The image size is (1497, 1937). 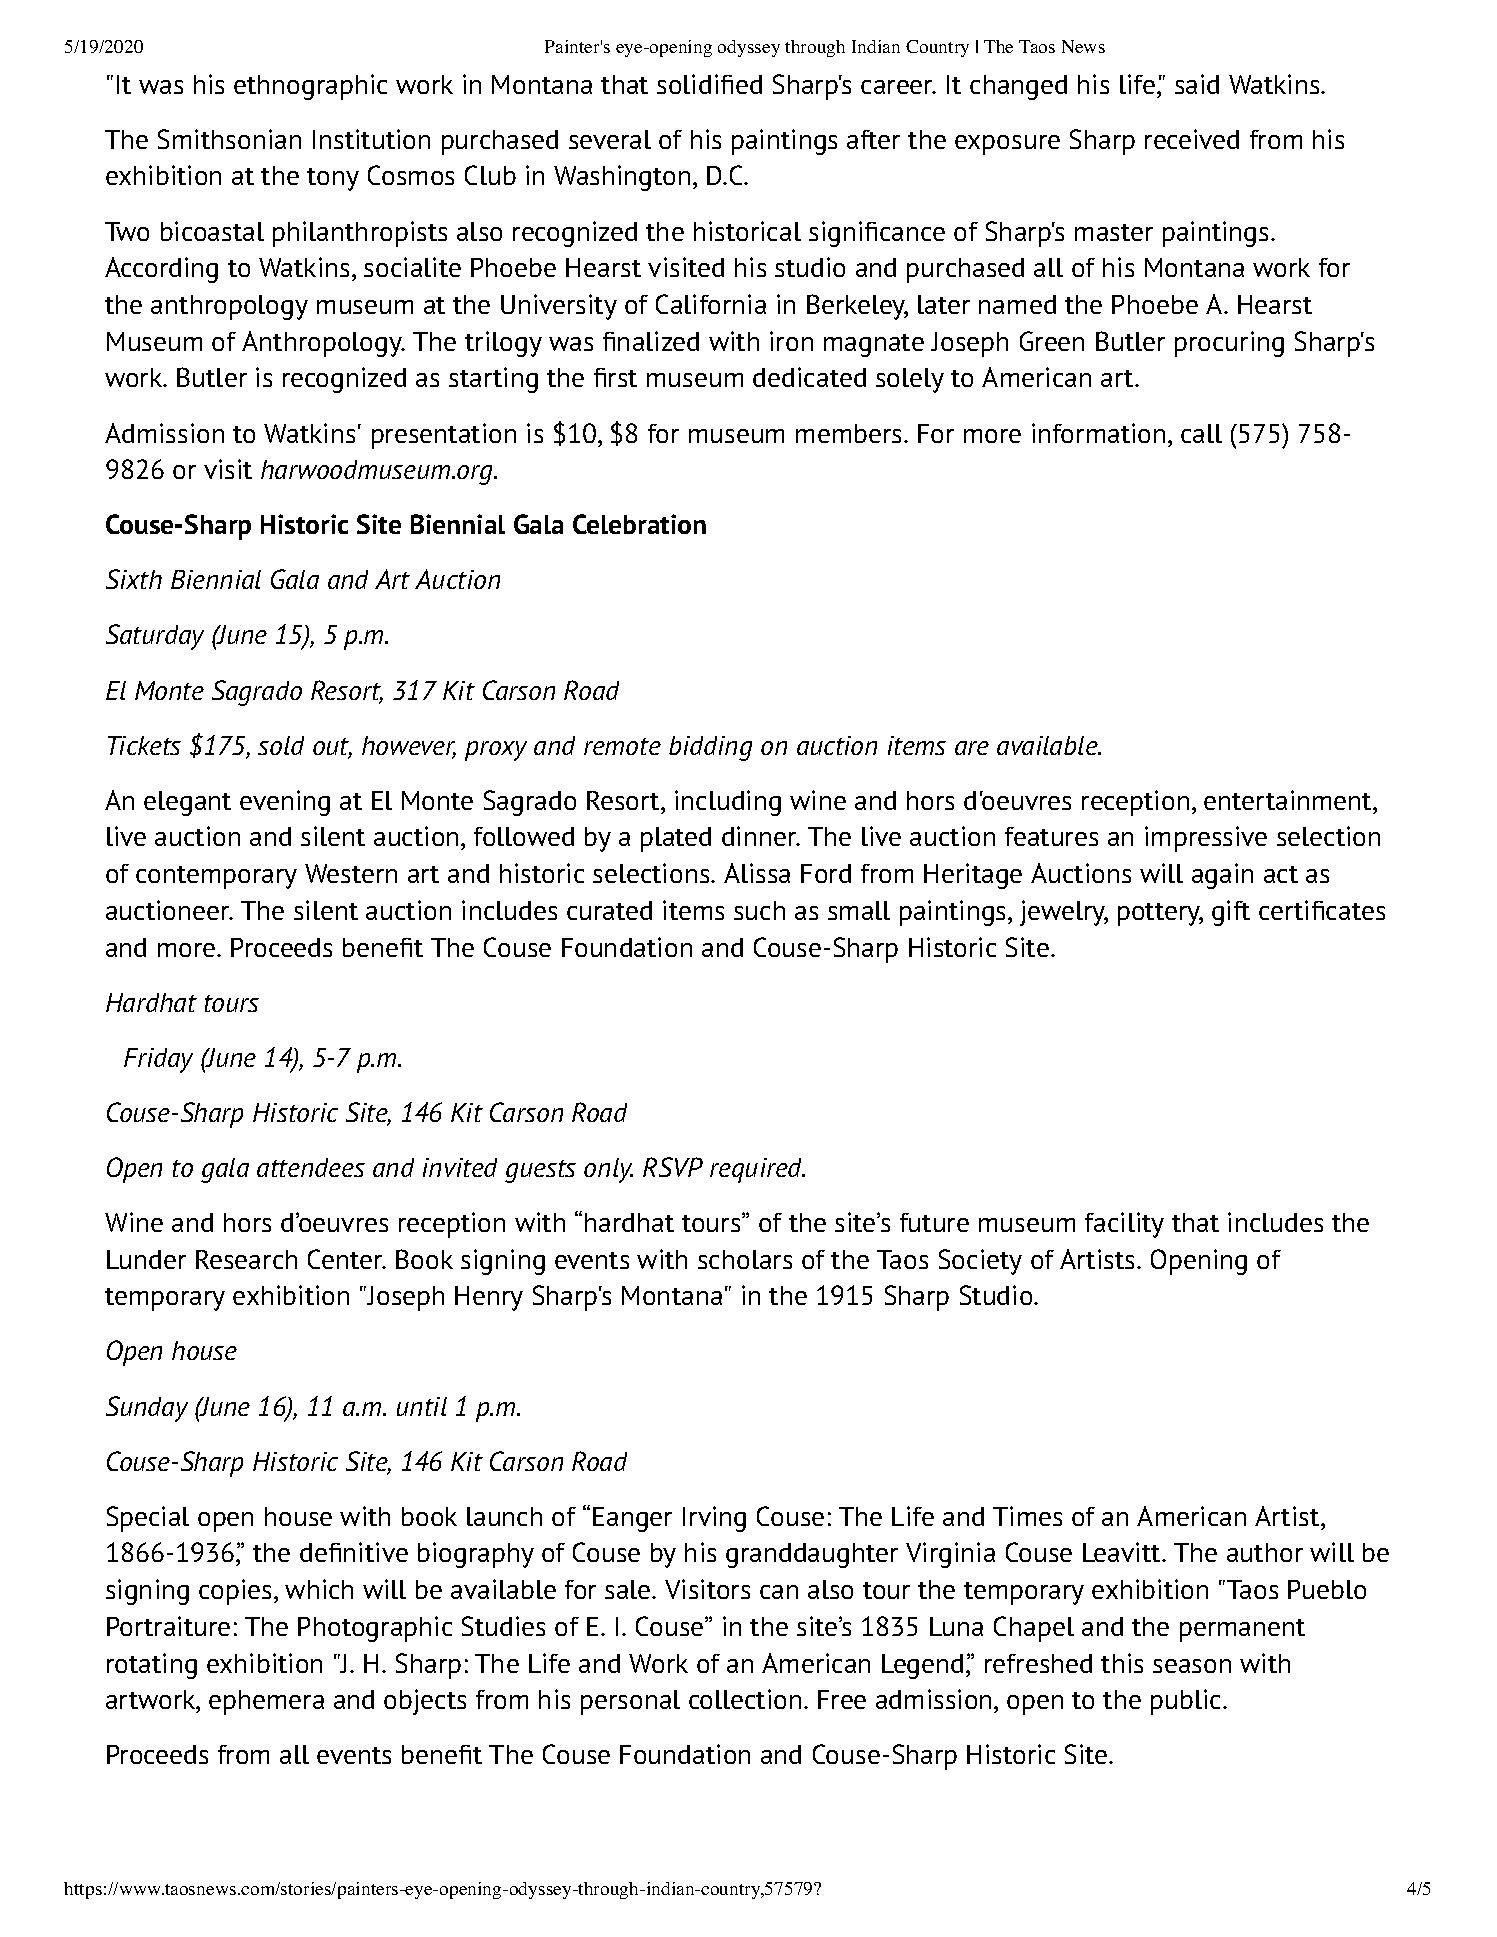 What do you see at coordinates (351, 873) in the screenshot?
I see `Western` at bounding box center [351, 873].
